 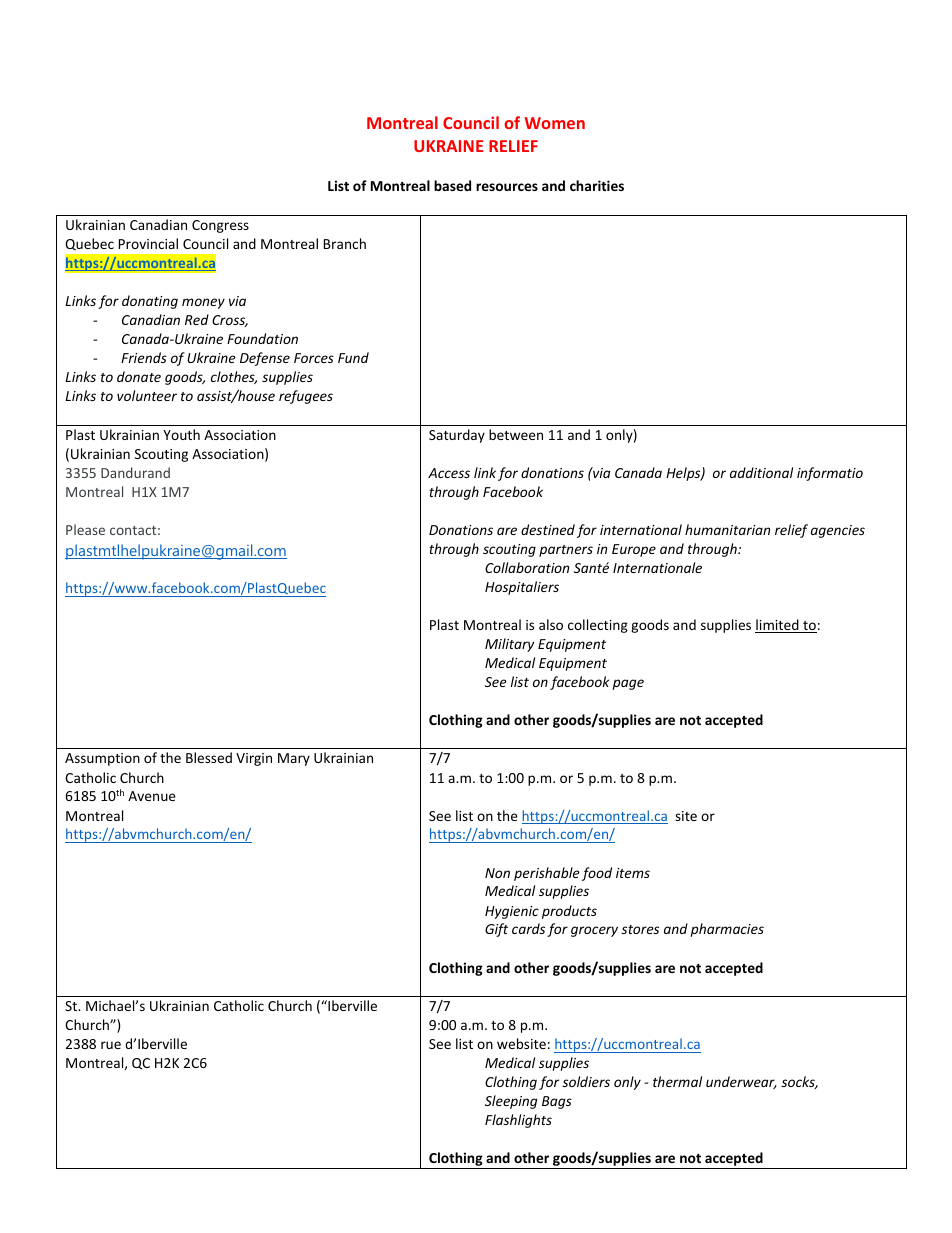 What do you see at coordinates (597, 185) in the screenshot?
I see `charities` at bounding box center [597, 185].
